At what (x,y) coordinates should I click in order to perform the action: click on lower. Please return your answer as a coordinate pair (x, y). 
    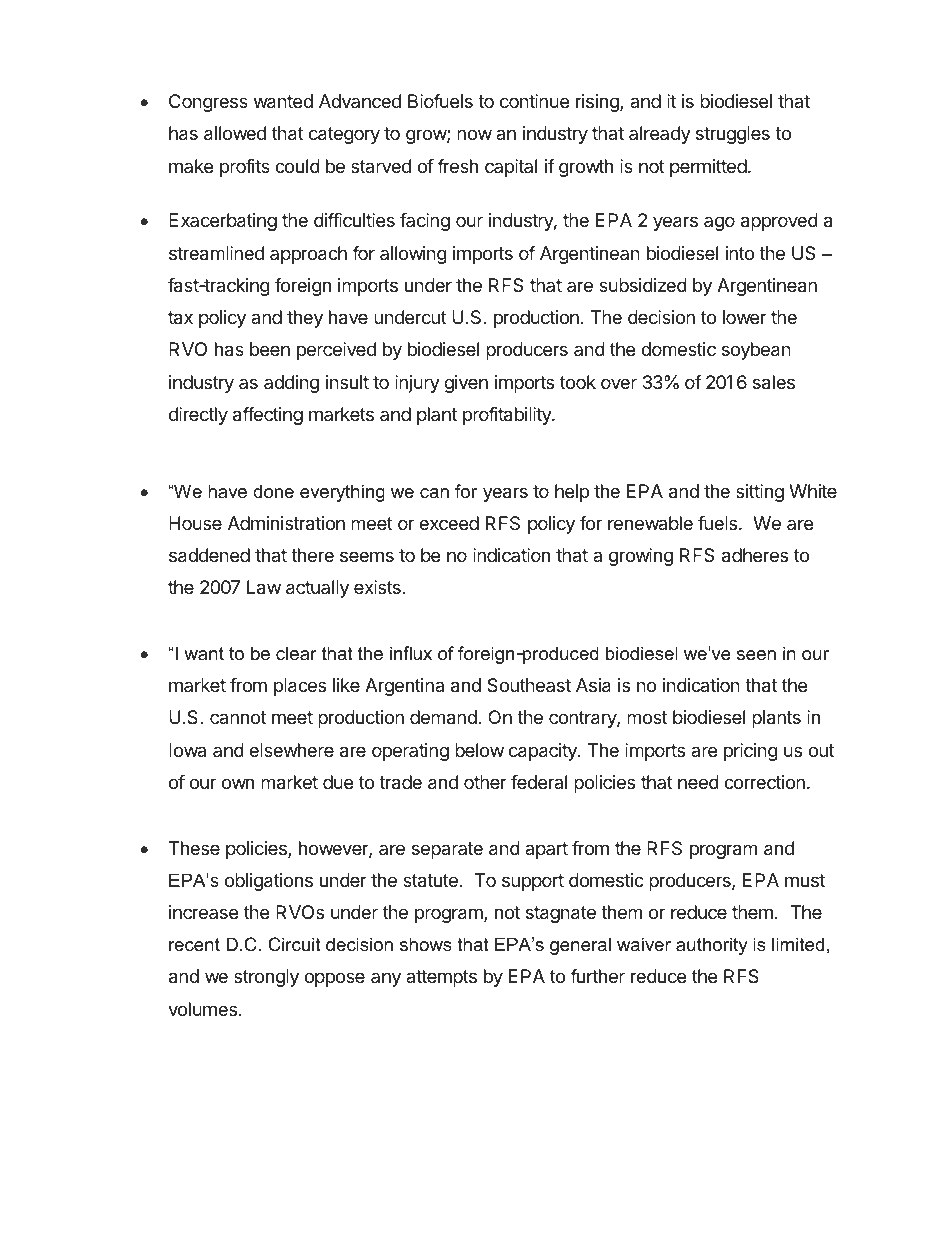
    Looking at the image, I should click on (745, 317).
